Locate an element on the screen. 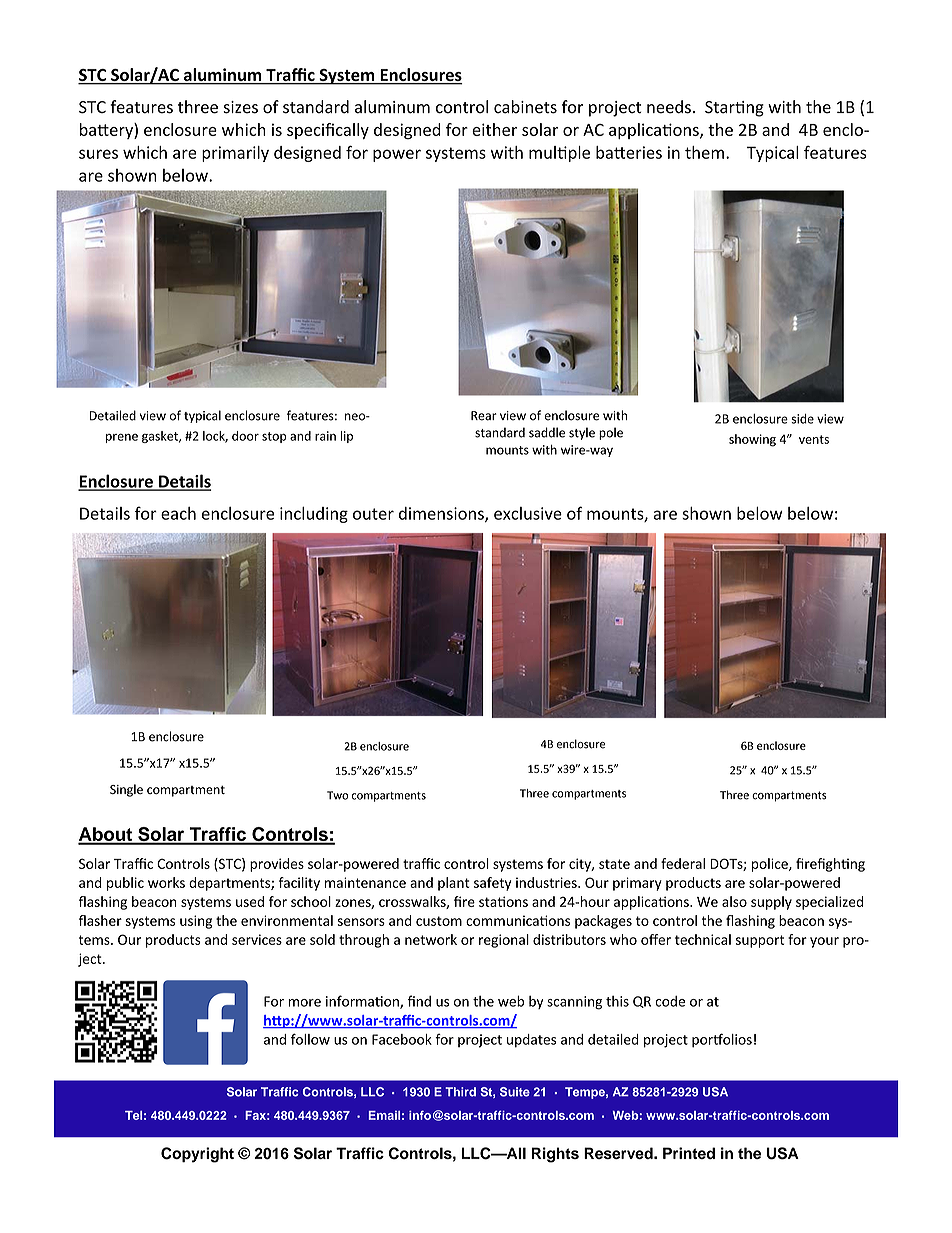  works is located at coordinates (166, 882).
